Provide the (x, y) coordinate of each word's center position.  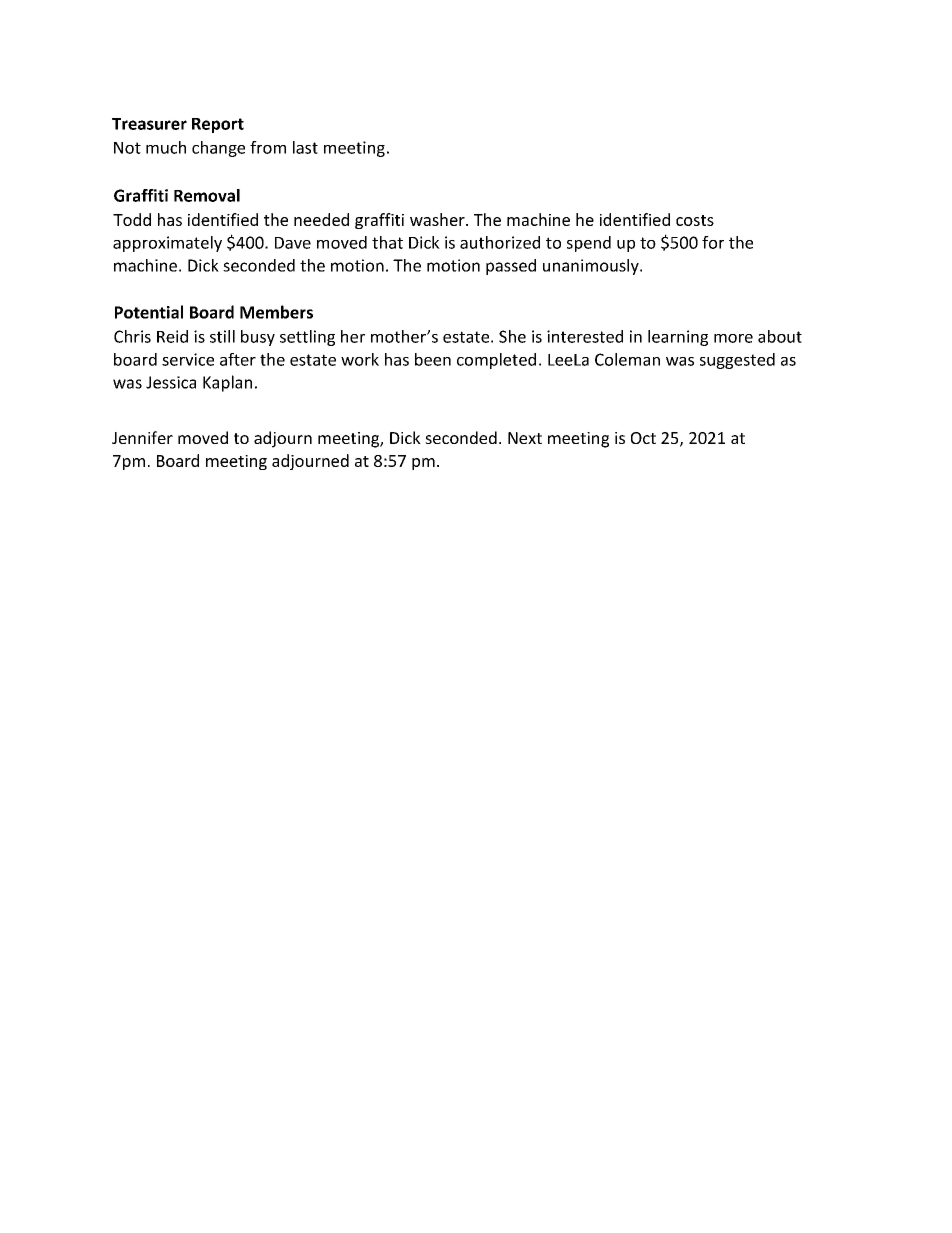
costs (695, 220)
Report (218, 125)
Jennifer (142, 437)
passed (511, 267)
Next (525, 438)
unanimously (592, 267)
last (305, 147)
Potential (149, 312)
